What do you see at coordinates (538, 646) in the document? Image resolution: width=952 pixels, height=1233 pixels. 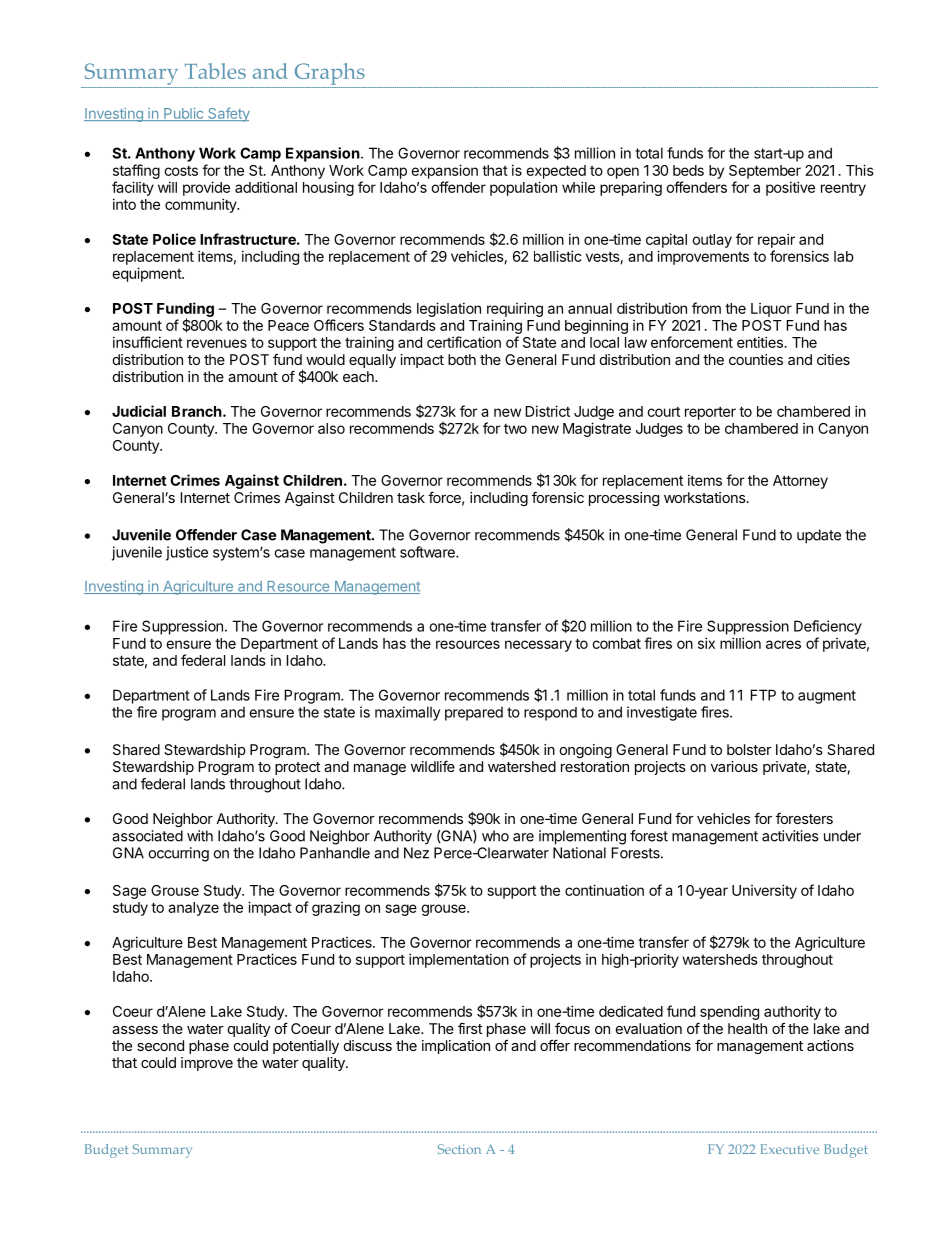 I see `necessary` at bounding box center [538, 646].
